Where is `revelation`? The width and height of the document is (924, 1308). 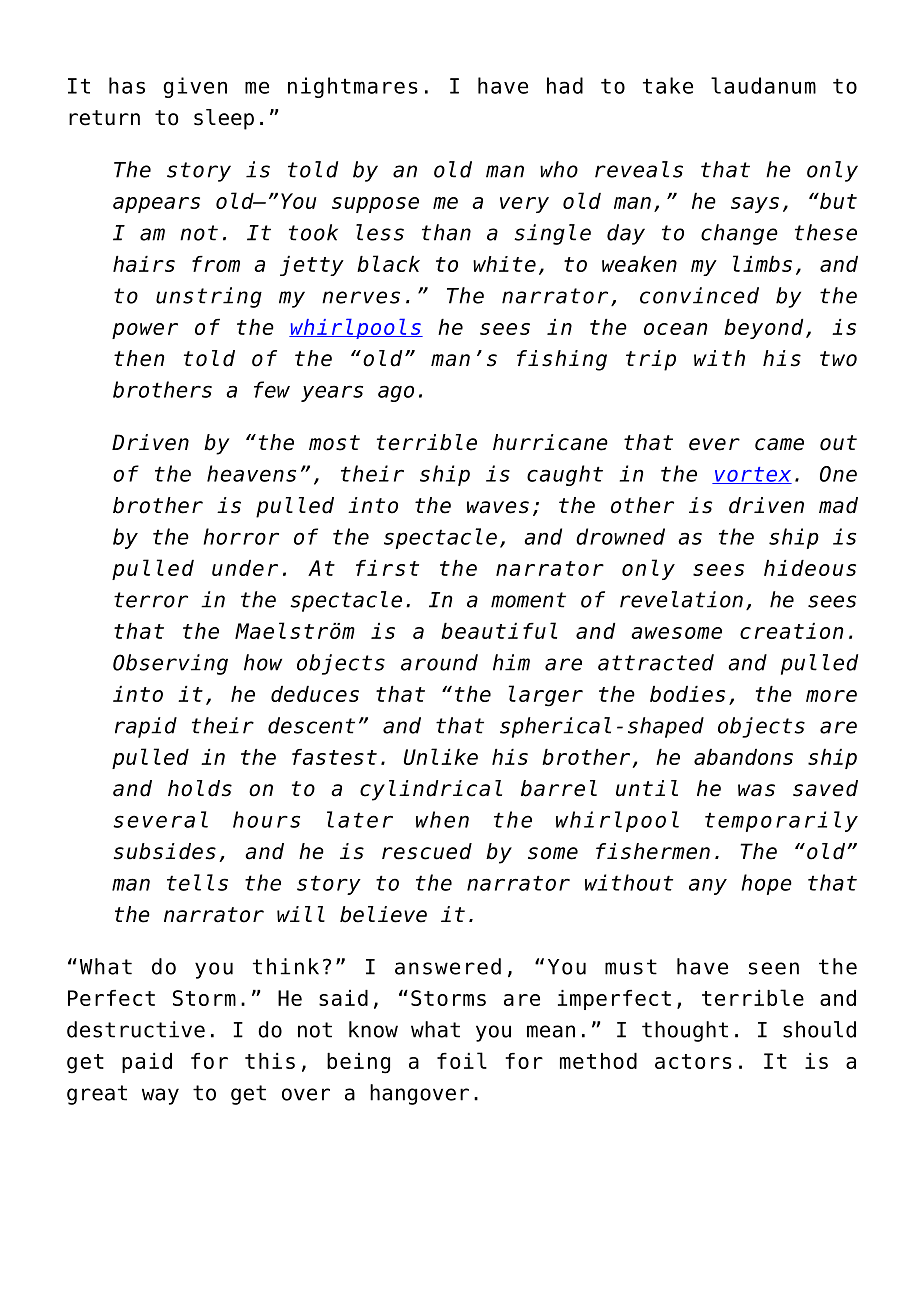
revelation is located at coordinates (681, 599).
